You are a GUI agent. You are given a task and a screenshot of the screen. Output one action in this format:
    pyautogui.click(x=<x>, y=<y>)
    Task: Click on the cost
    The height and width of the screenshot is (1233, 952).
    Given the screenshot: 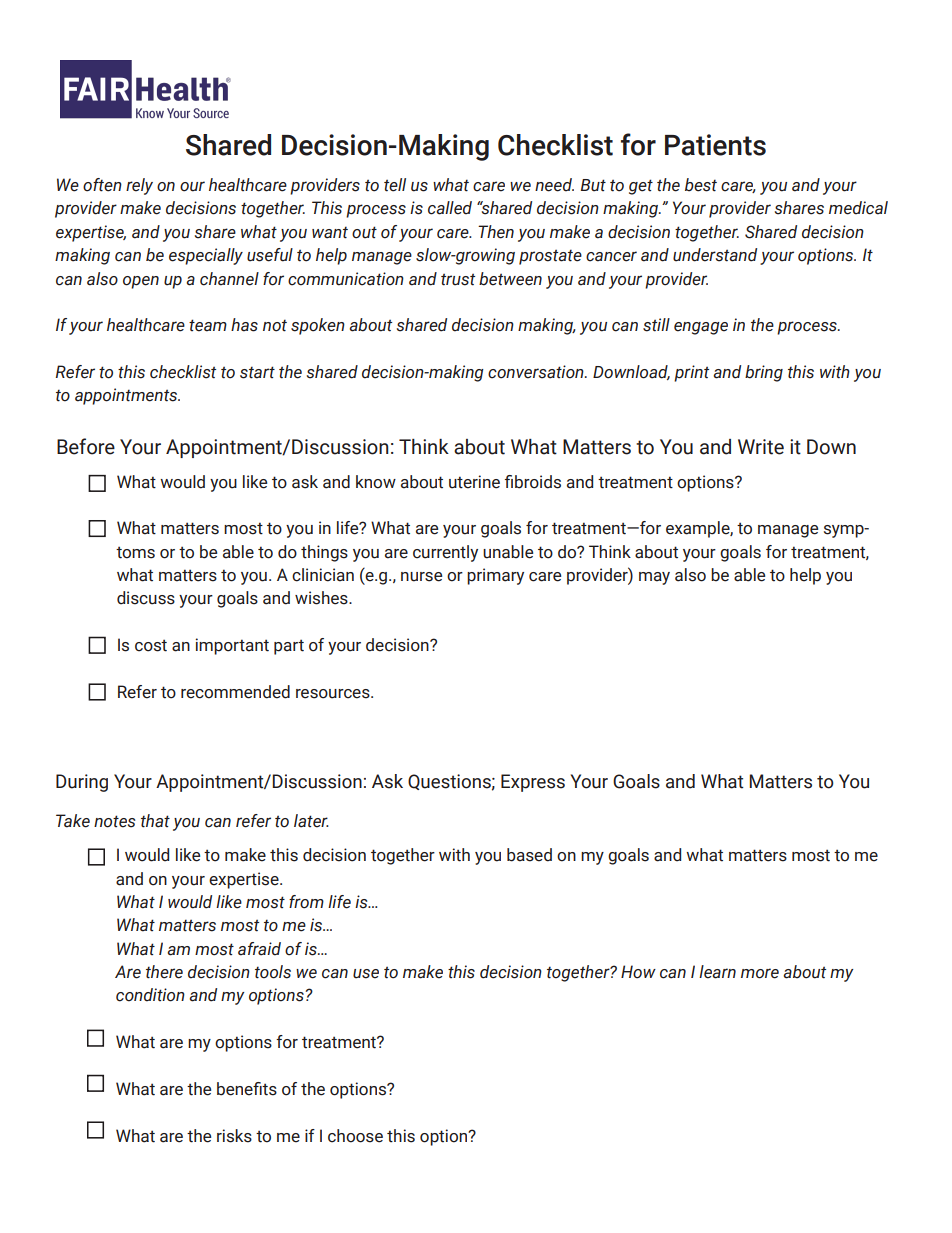 What is the action you would take?
    pyautogui.click(x=151, y=645)
